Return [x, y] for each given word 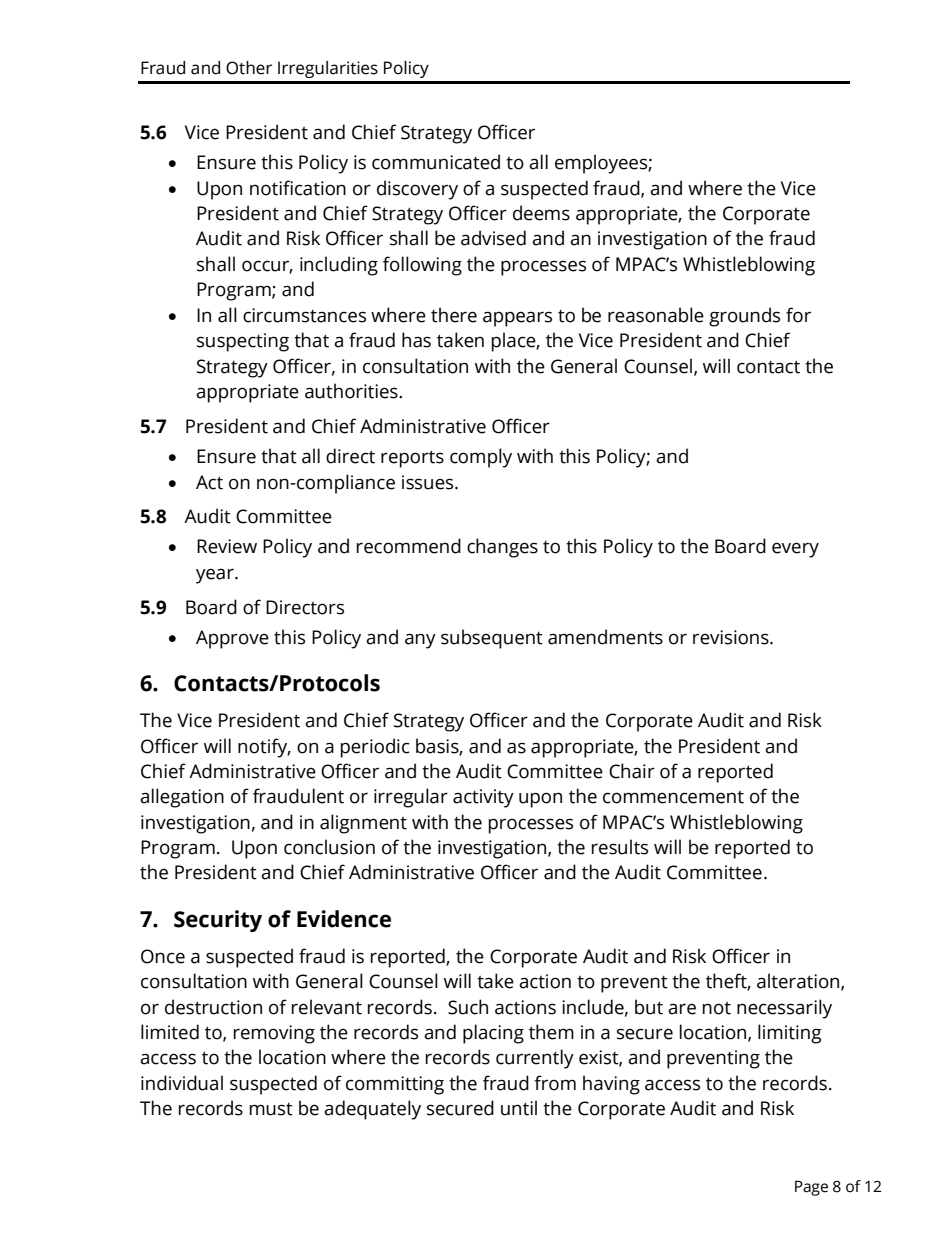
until [519, 1108]
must [271, 1109]
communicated [436, 162]
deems [541, 213]
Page [811, 1188]
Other [249, 68]
